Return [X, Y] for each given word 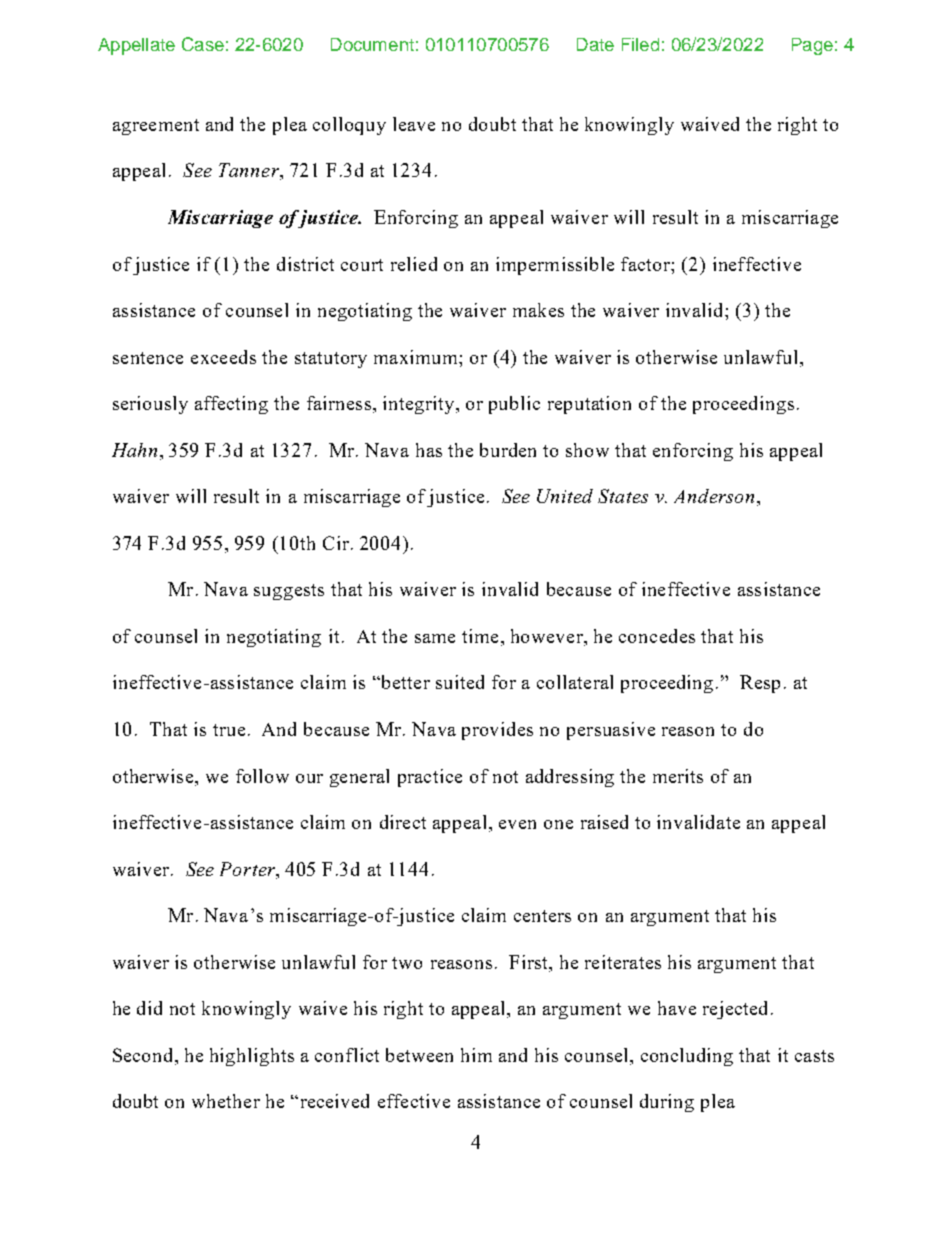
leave [414, 124]
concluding [687, 1057]
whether [226, 1101]
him [476, 1055]
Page [812, 46]
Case [203, 44]
